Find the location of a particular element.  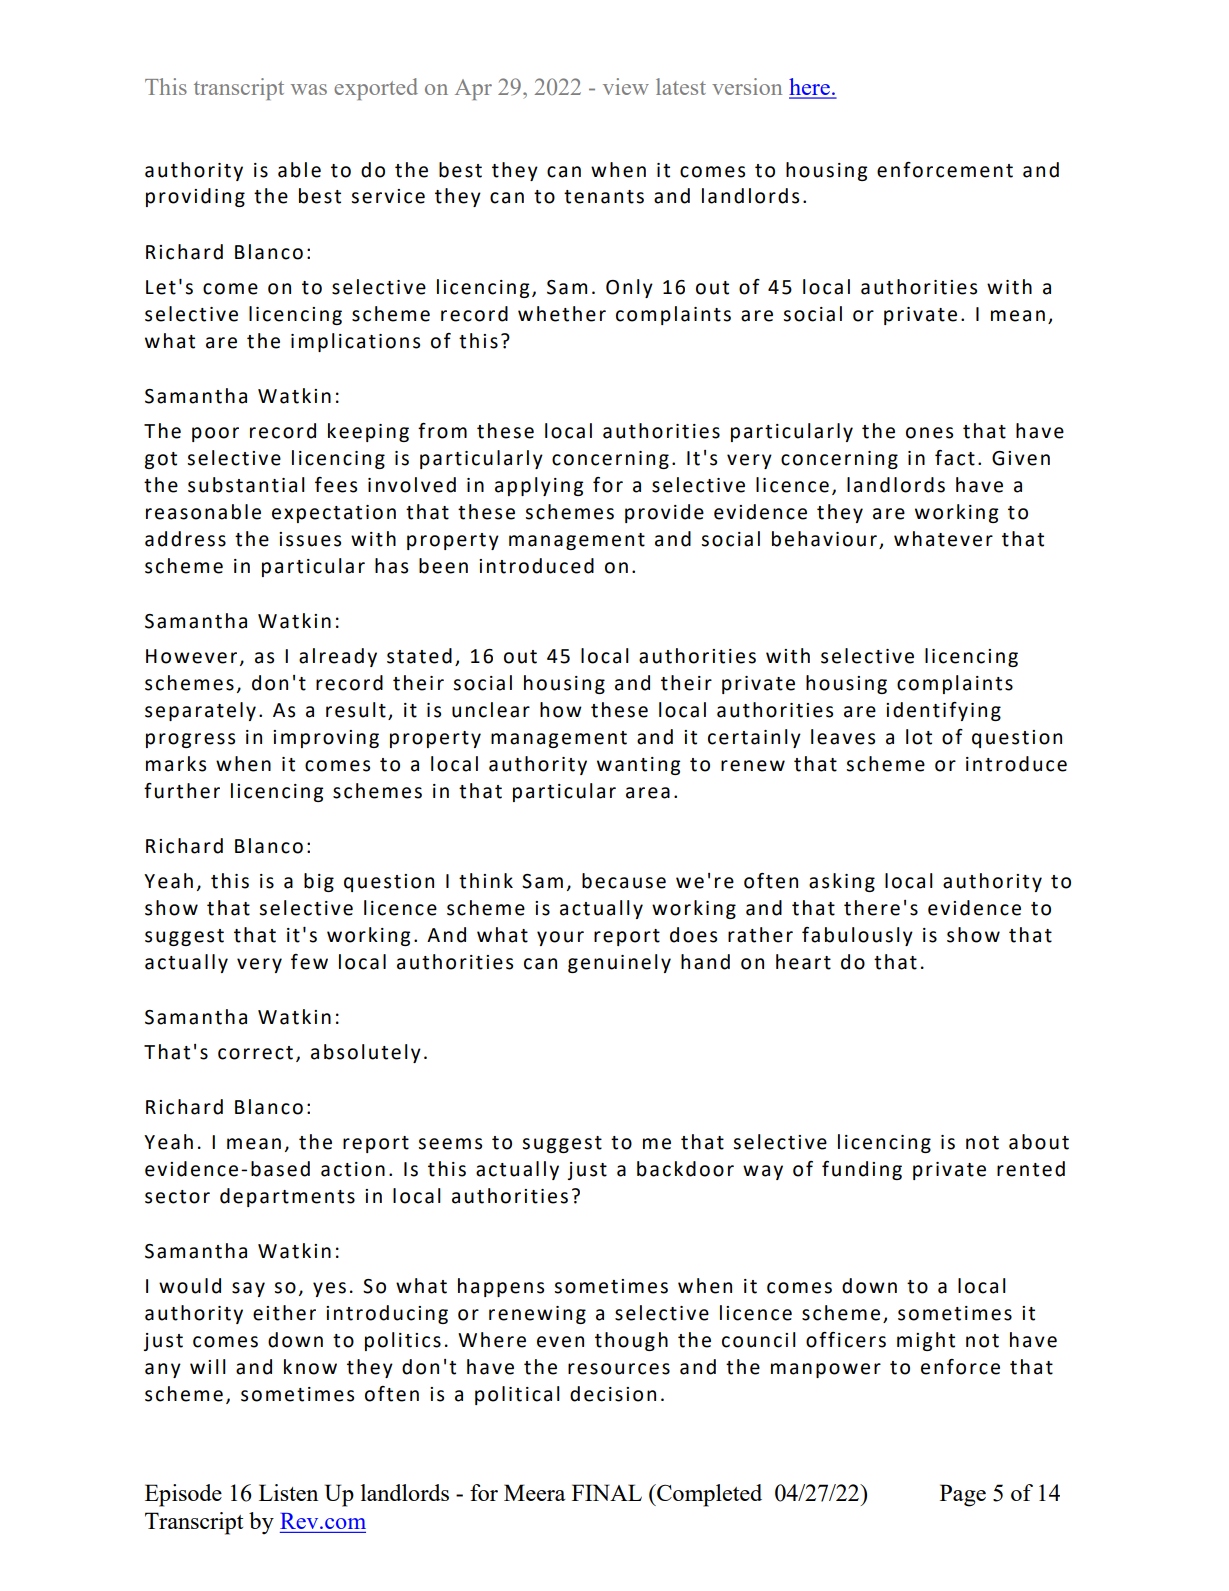

Listen is located at coordinates (288, 1492).
